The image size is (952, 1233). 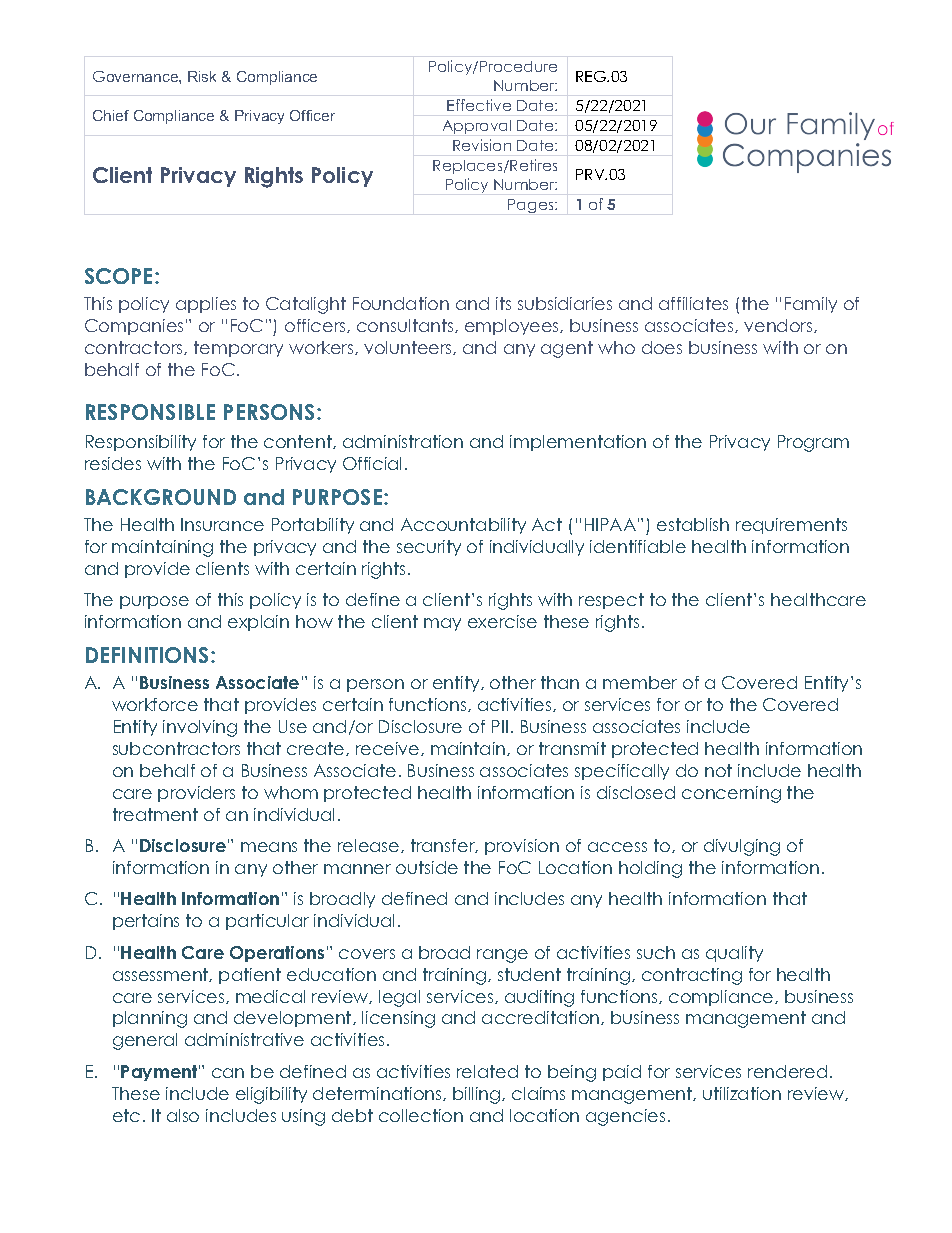 I want to click on not, so click(x=718, y=770).
